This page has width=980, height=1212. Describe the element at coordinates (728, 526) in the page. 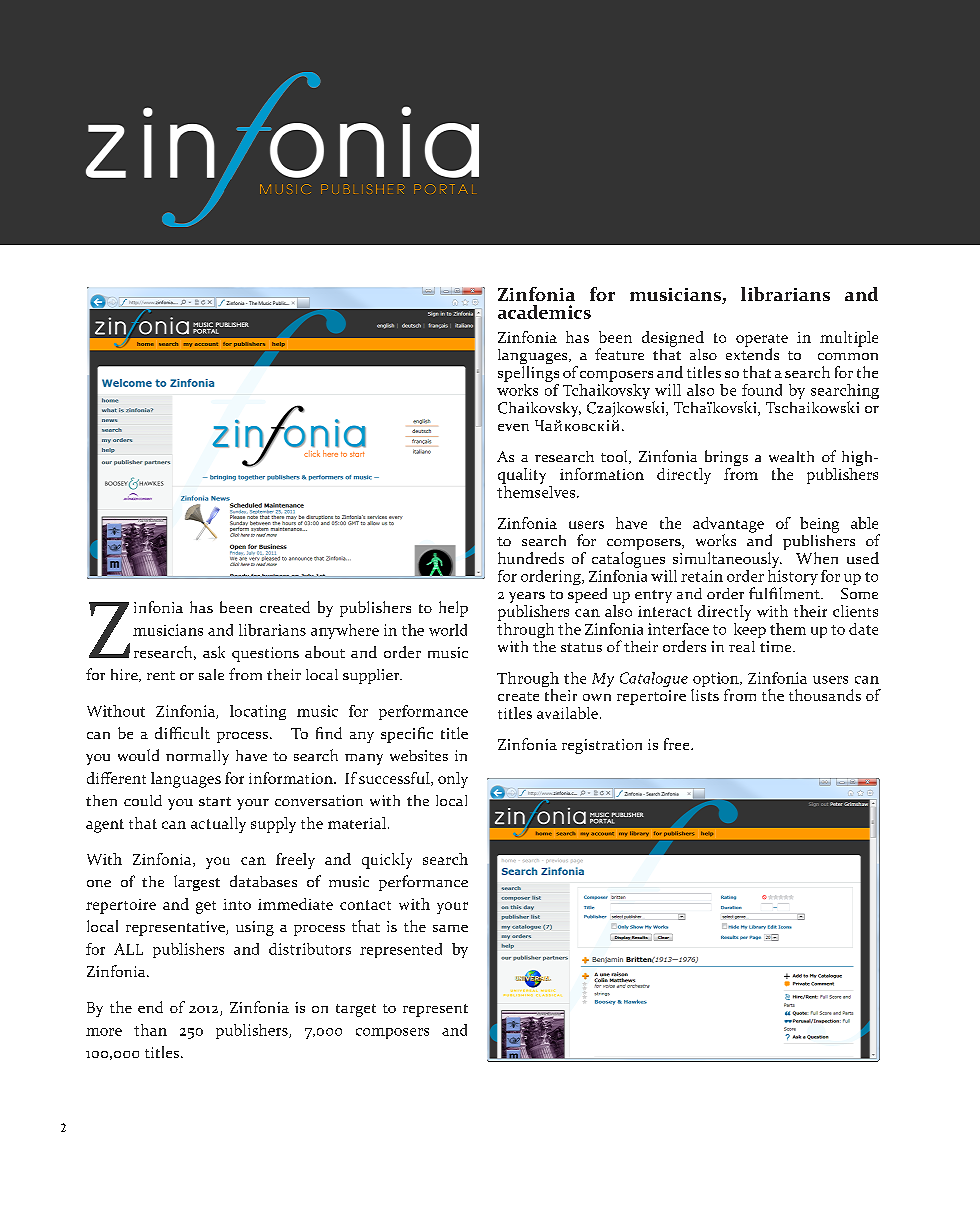

I see `advantage` at that location.
